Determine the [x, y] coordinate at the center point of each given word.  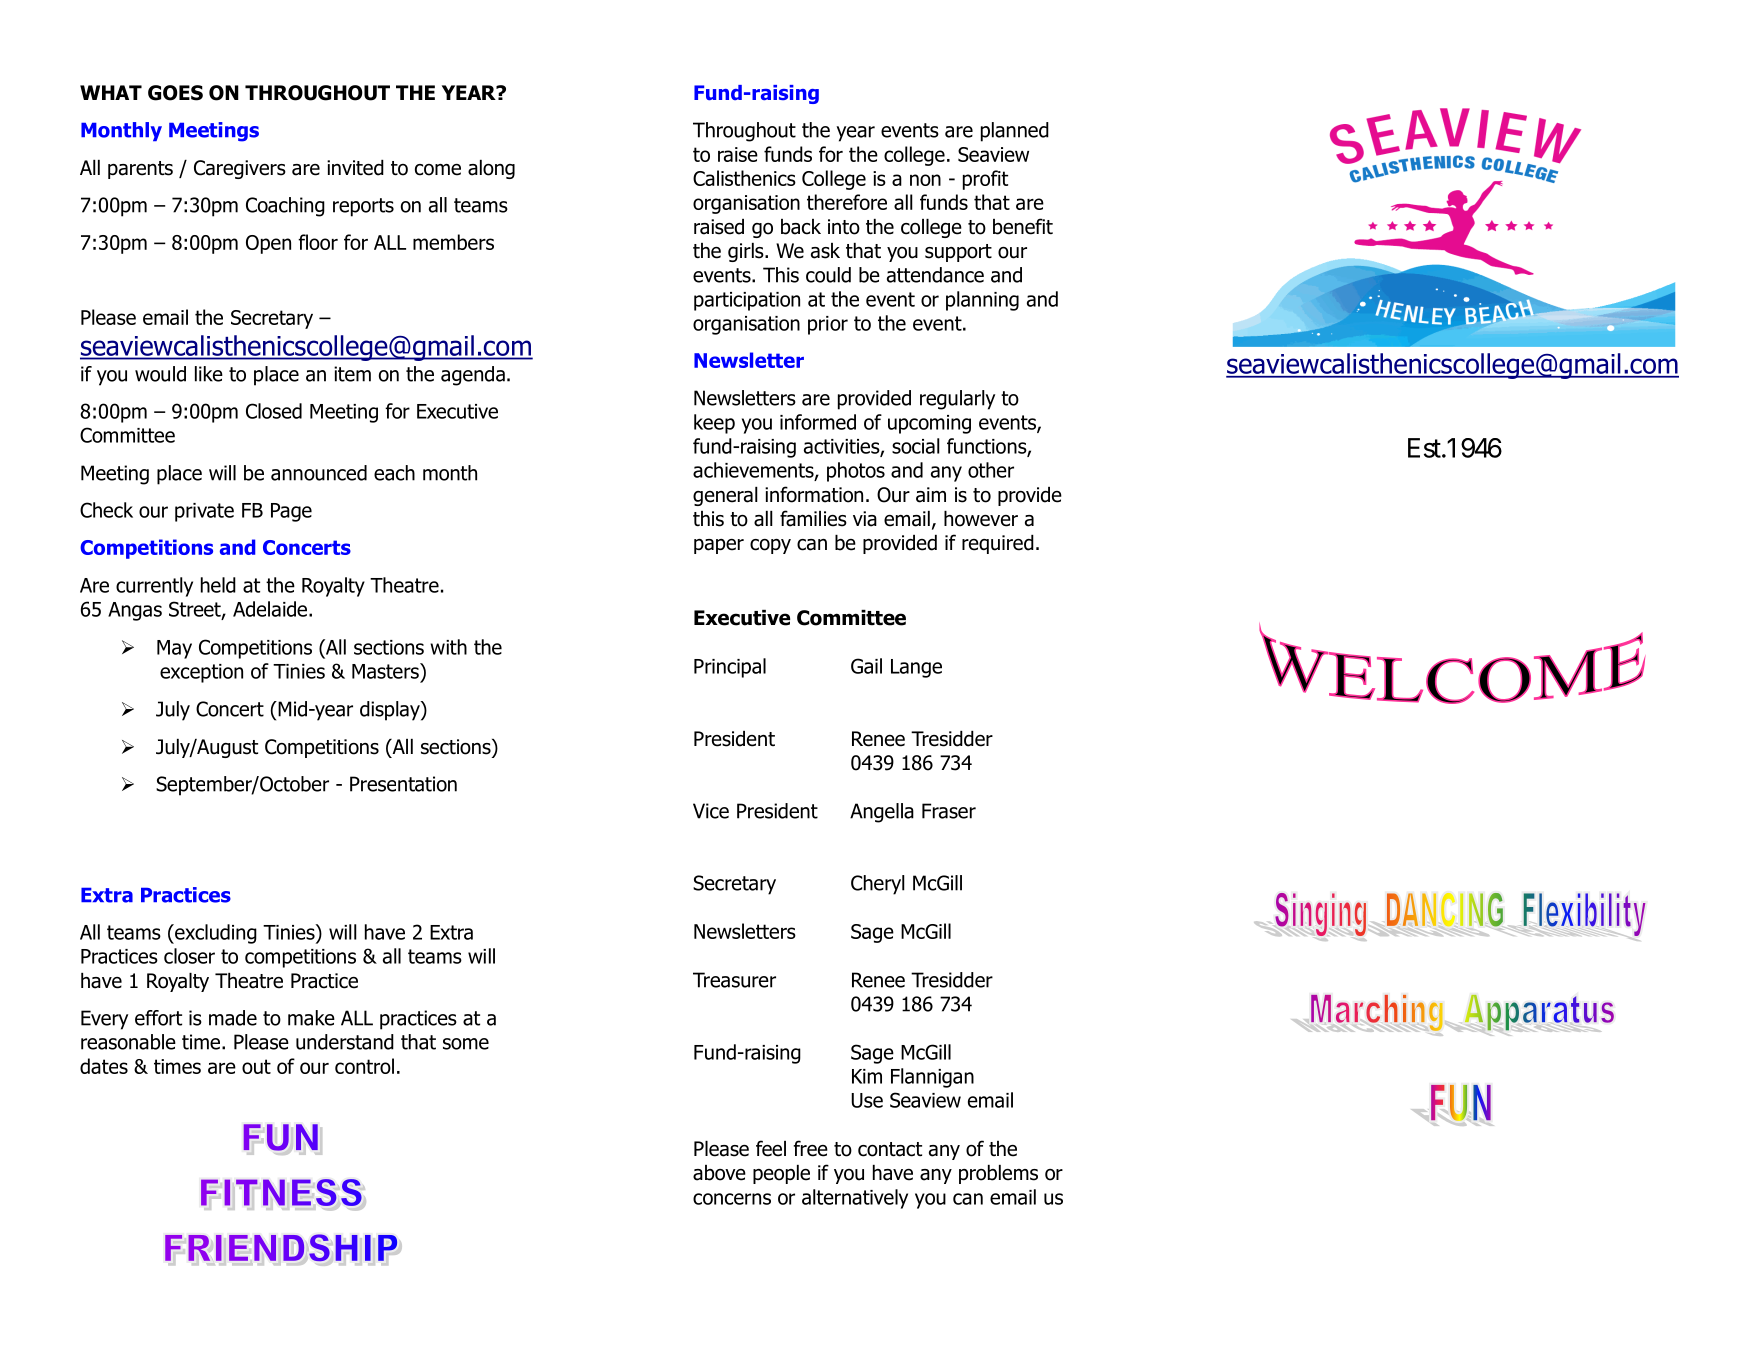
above [719, 1173]
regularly [957, 400]
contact [890, 1149]
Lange [916, 668]
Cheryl [878, 885]
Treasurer [734, 980]
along [491, 169]
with [448, 647]
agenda [473, 376]
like [209, 374]
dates [104, 1066]
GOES [175, 93]
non [925, 180]
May [174, 649]
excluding [215, 934]
